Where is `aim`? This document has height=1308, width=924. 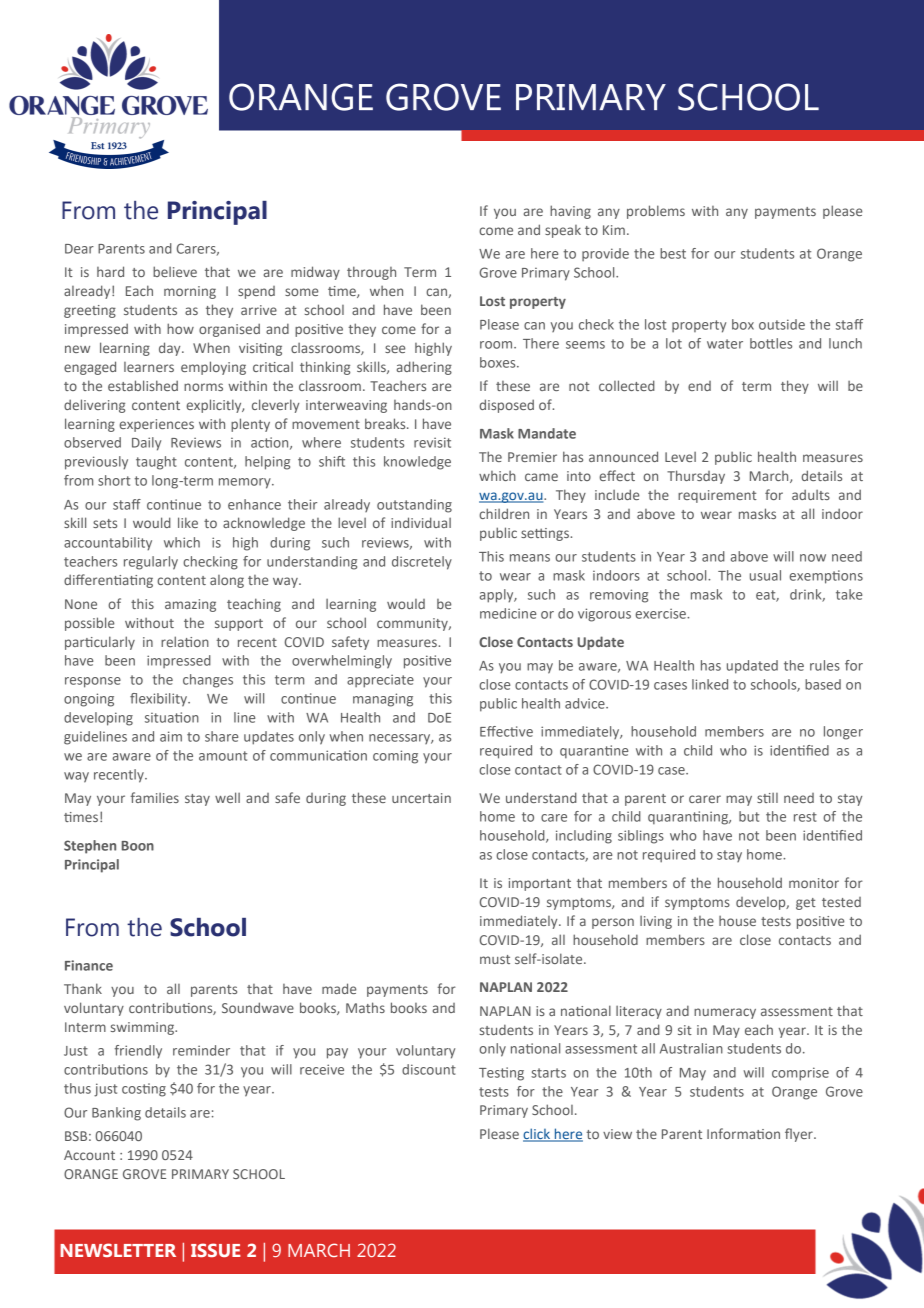 aim is located at coordinates (171, 736).
